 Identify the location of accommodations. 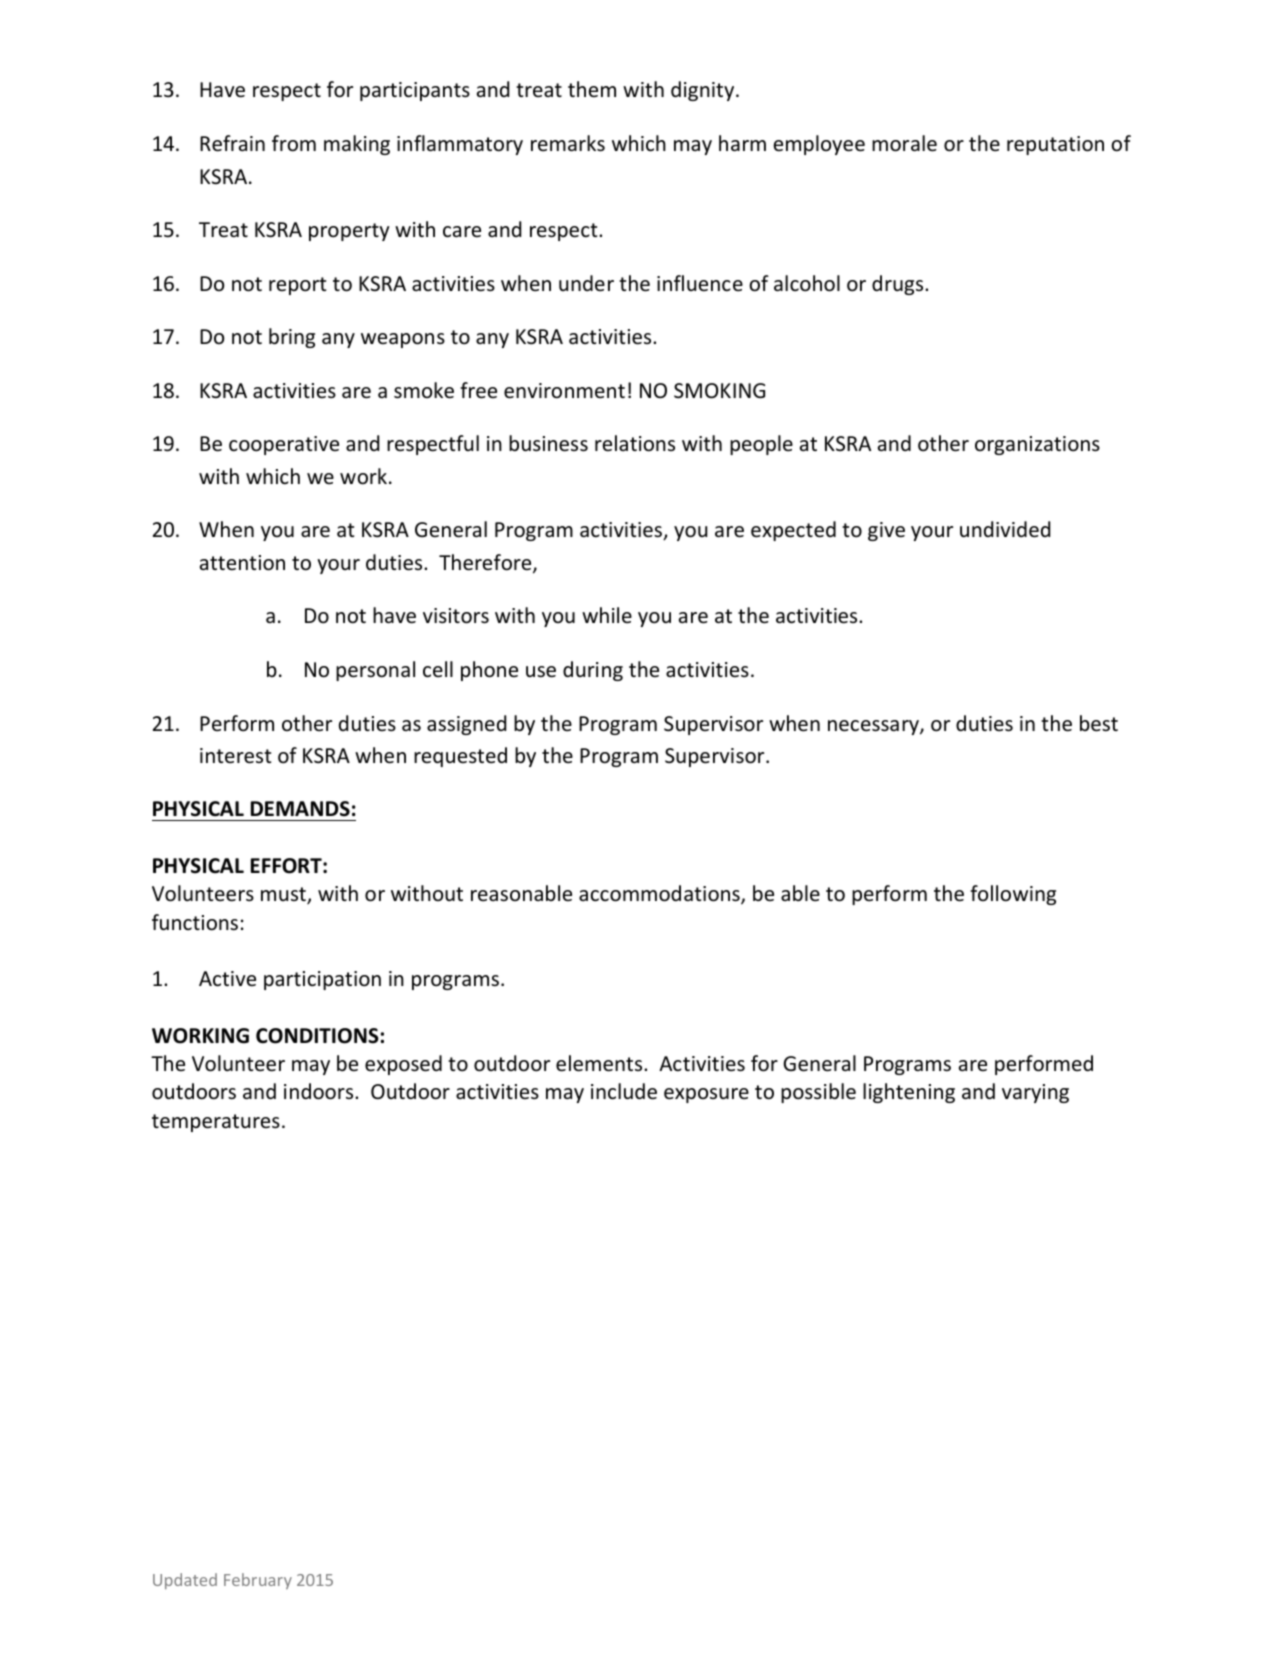
(660, 894).
